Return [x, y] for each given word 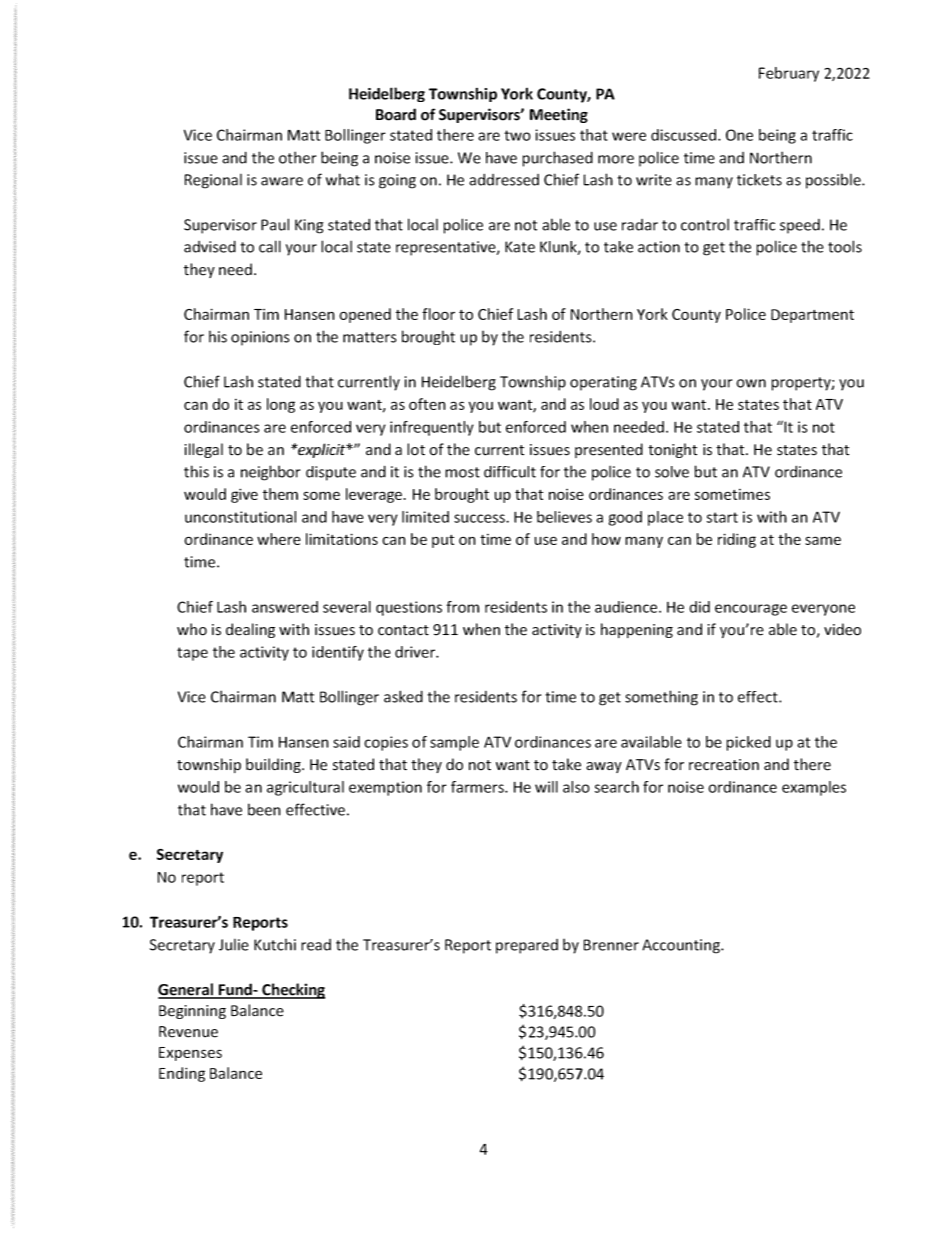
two [517, 135]
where [279, 539]
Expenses [190, 1054]
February [789, 74]
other [297, 157]
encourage [751, 610]
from [462, 607]
